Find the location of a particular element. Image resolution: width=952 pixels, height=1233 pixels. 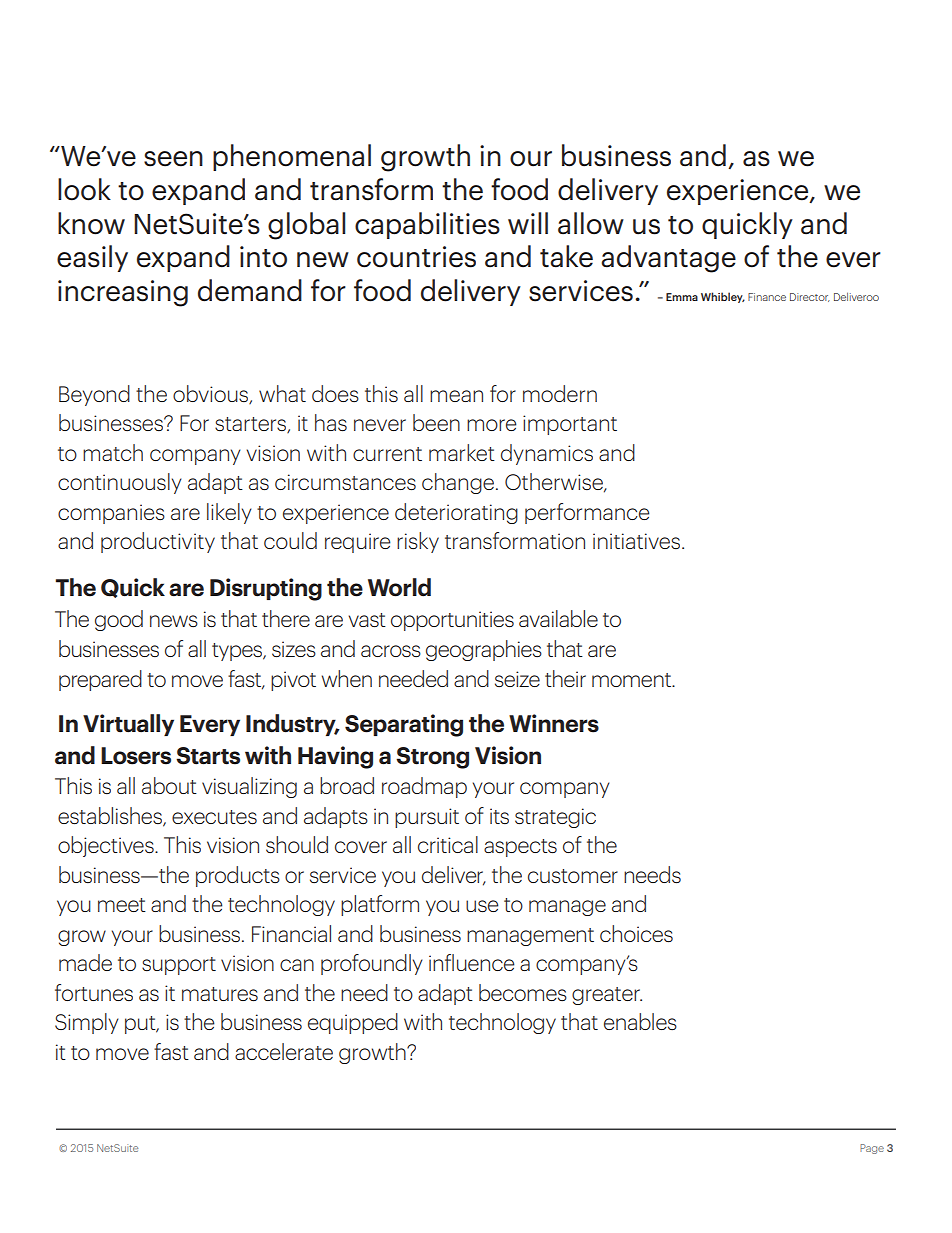

likely is located at coordinates (229, 513).
